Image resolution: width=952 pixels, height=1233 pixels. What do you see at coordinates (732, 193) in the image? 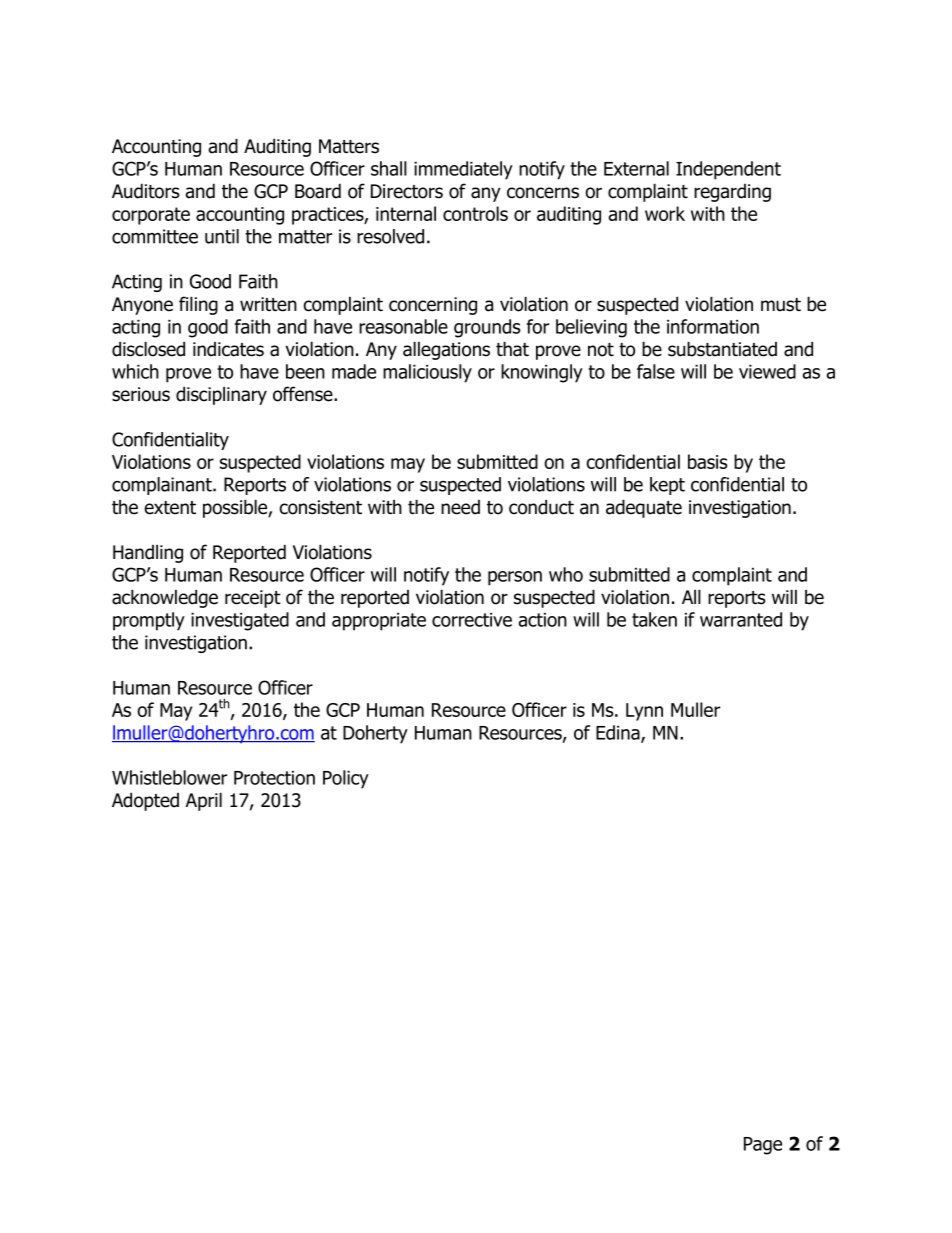
I see `regarding` at bounding box center [732, 193].
